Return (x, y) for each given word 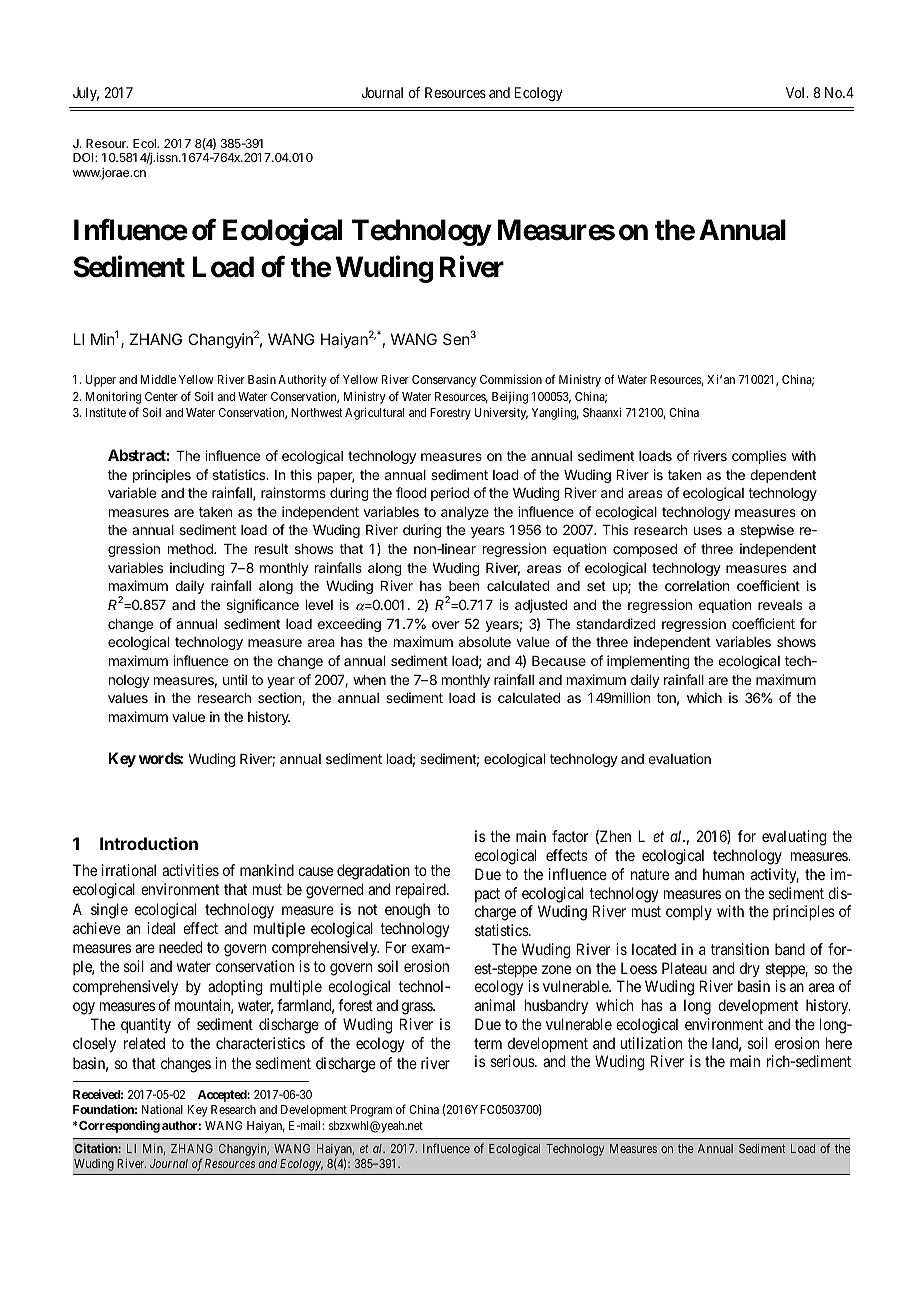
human (723, 874)
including (197, 569)
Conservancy (444, 381)
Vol (797, 92)
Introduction (149, 843)
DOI (84, 157)
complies (759, 457)
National (162, 1109)
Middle (158, 379)
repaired (422, 890)
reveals (780, 605)
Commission (511, 379)
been (464, 586)
